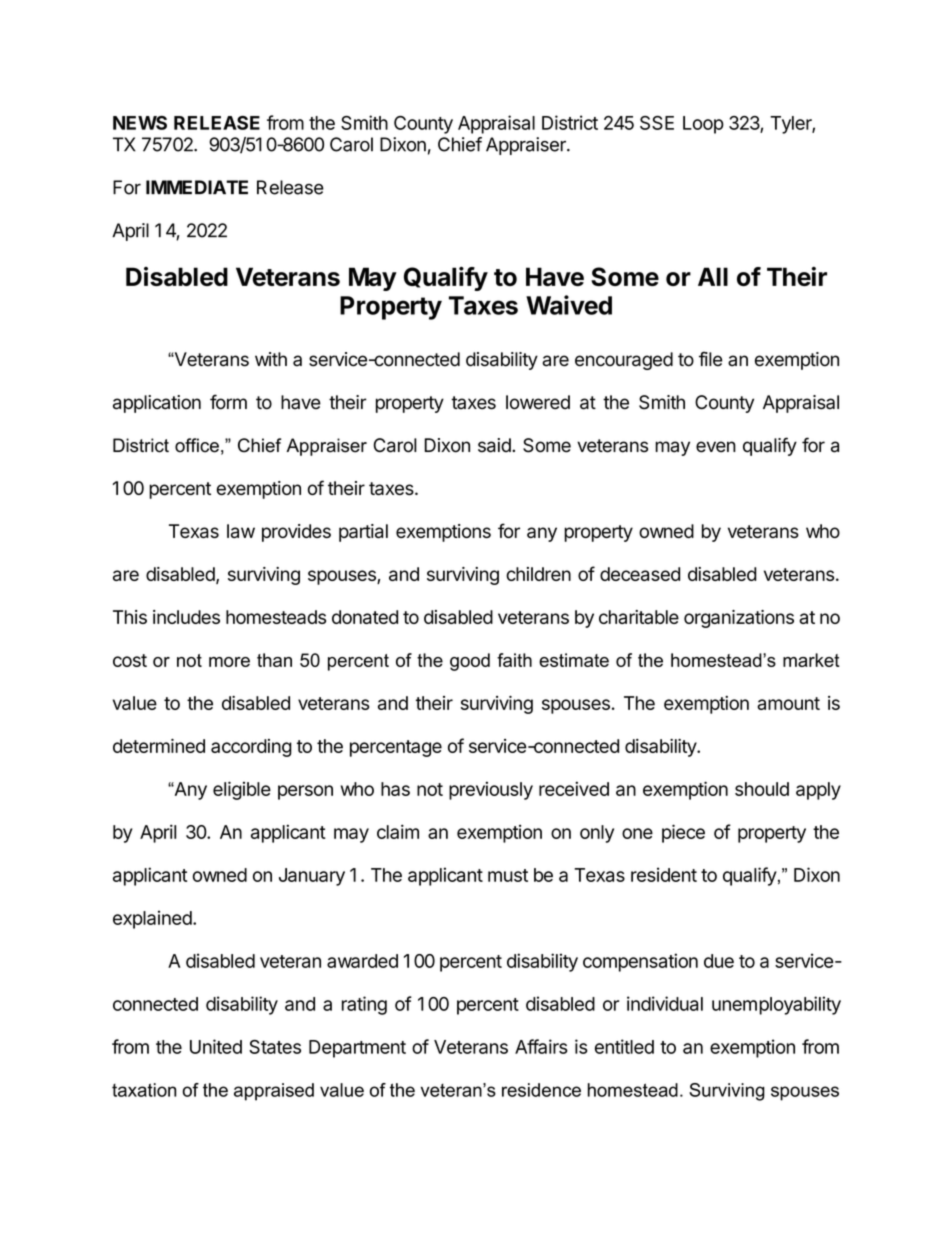  I want to click on said, so click(495, 445).
